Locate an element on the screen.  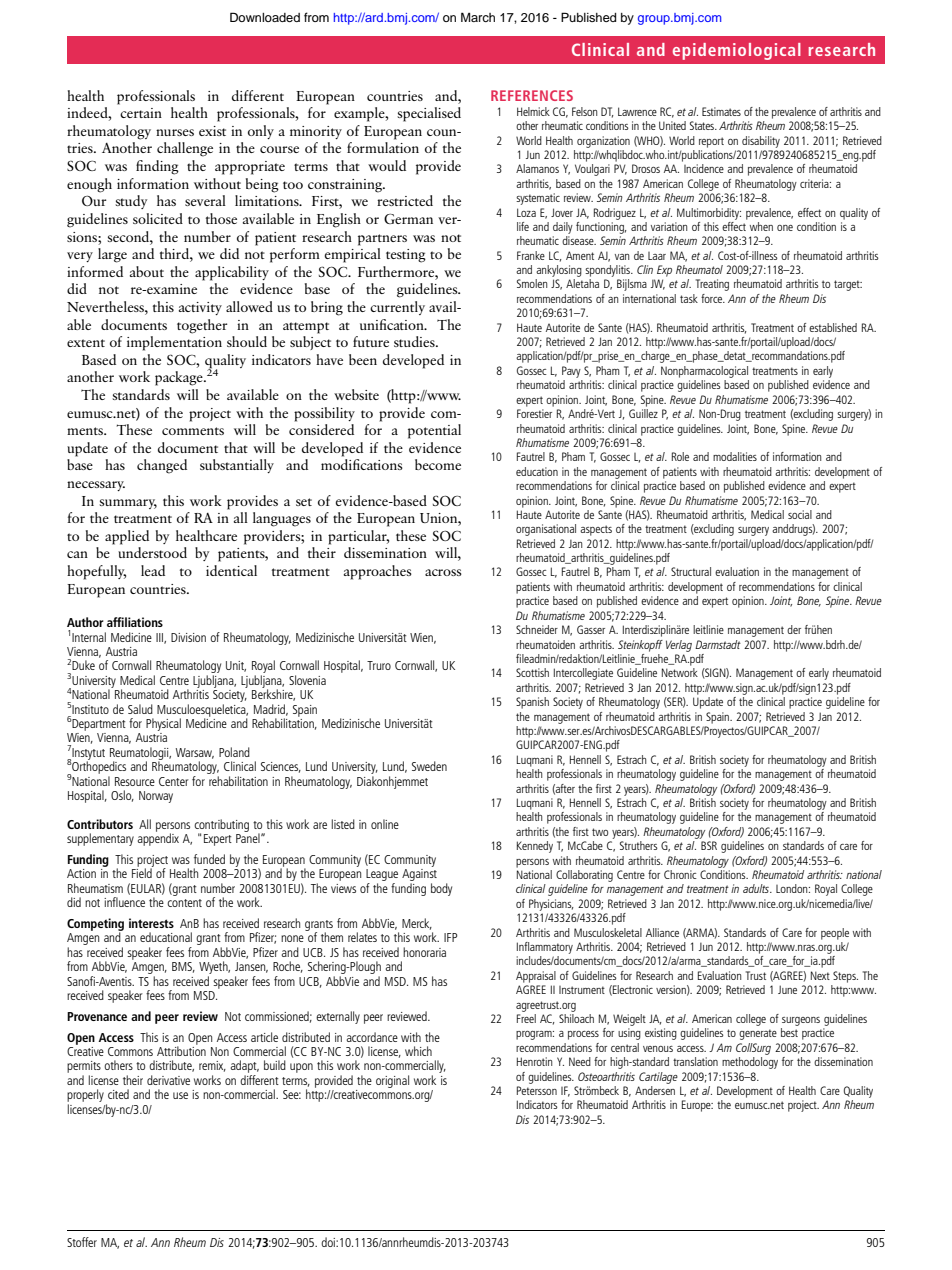
certain is located at coordinates (141, 113).
